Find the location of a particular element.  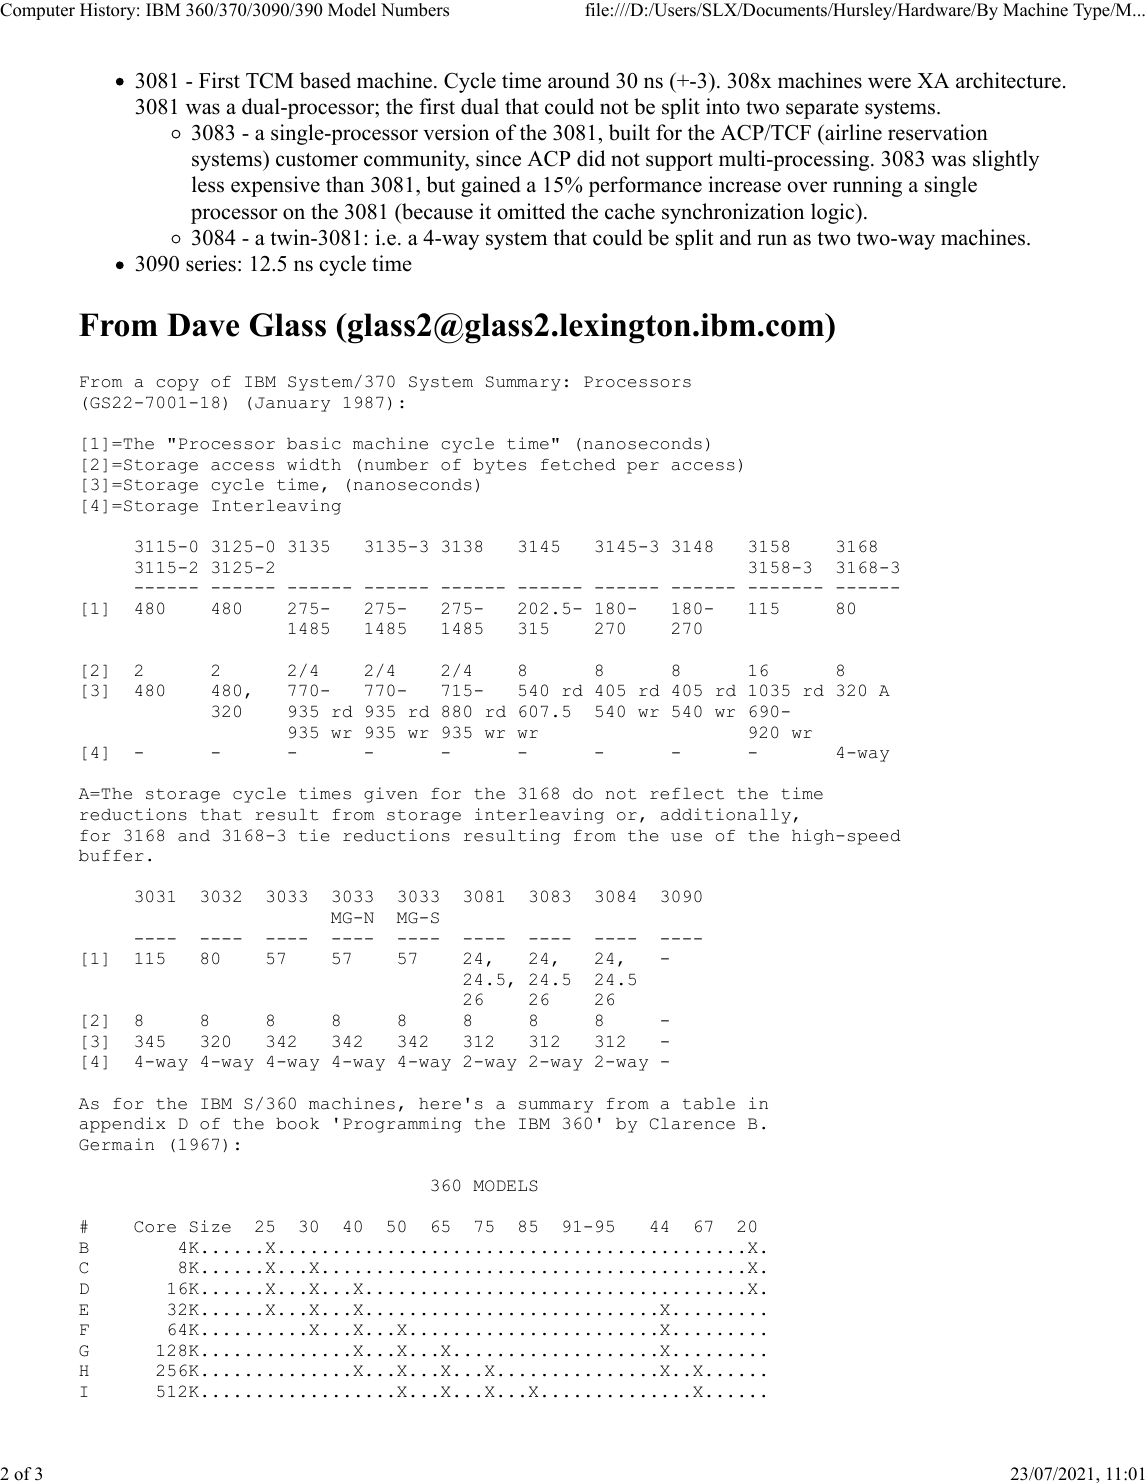

around is located at coordinates (579, 80).
